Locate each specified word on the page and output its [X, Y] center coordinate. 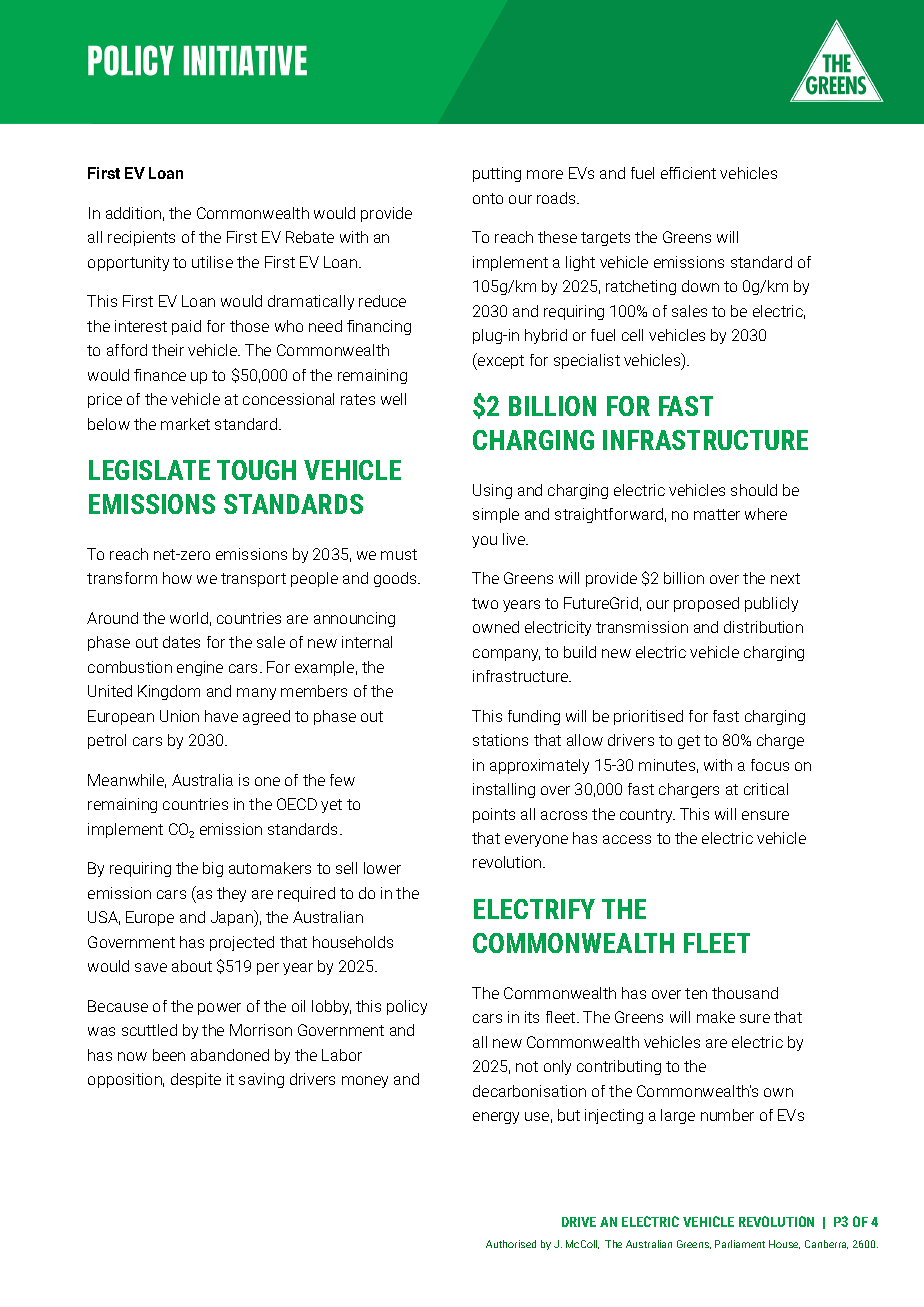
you [484, 542]
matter [717, 514]
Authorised [511, 1244]
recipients [141, 238]
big [213, 869]
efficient [688, 173]
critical [766, 789]
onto [488, 198]
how [177, 578]
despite [196, 1080]
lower [382, 868]
